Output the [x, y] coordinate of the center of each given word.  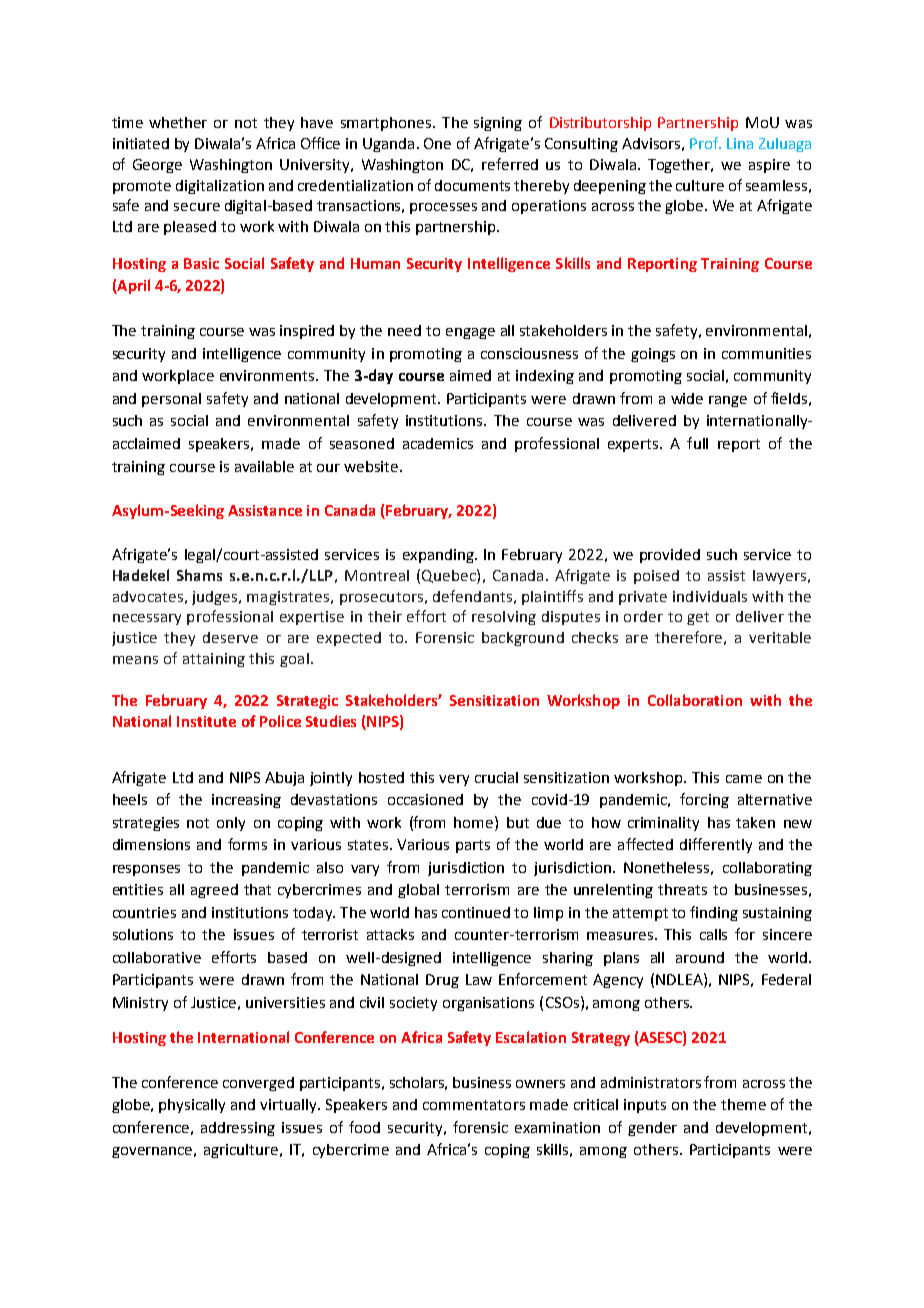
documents [472, 185]
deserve [230, 637]
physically [192, 1106]
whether [178, 122]
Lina [740, 143]
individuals [710, 596]
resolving [504, 618]
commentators [474, 1105]
